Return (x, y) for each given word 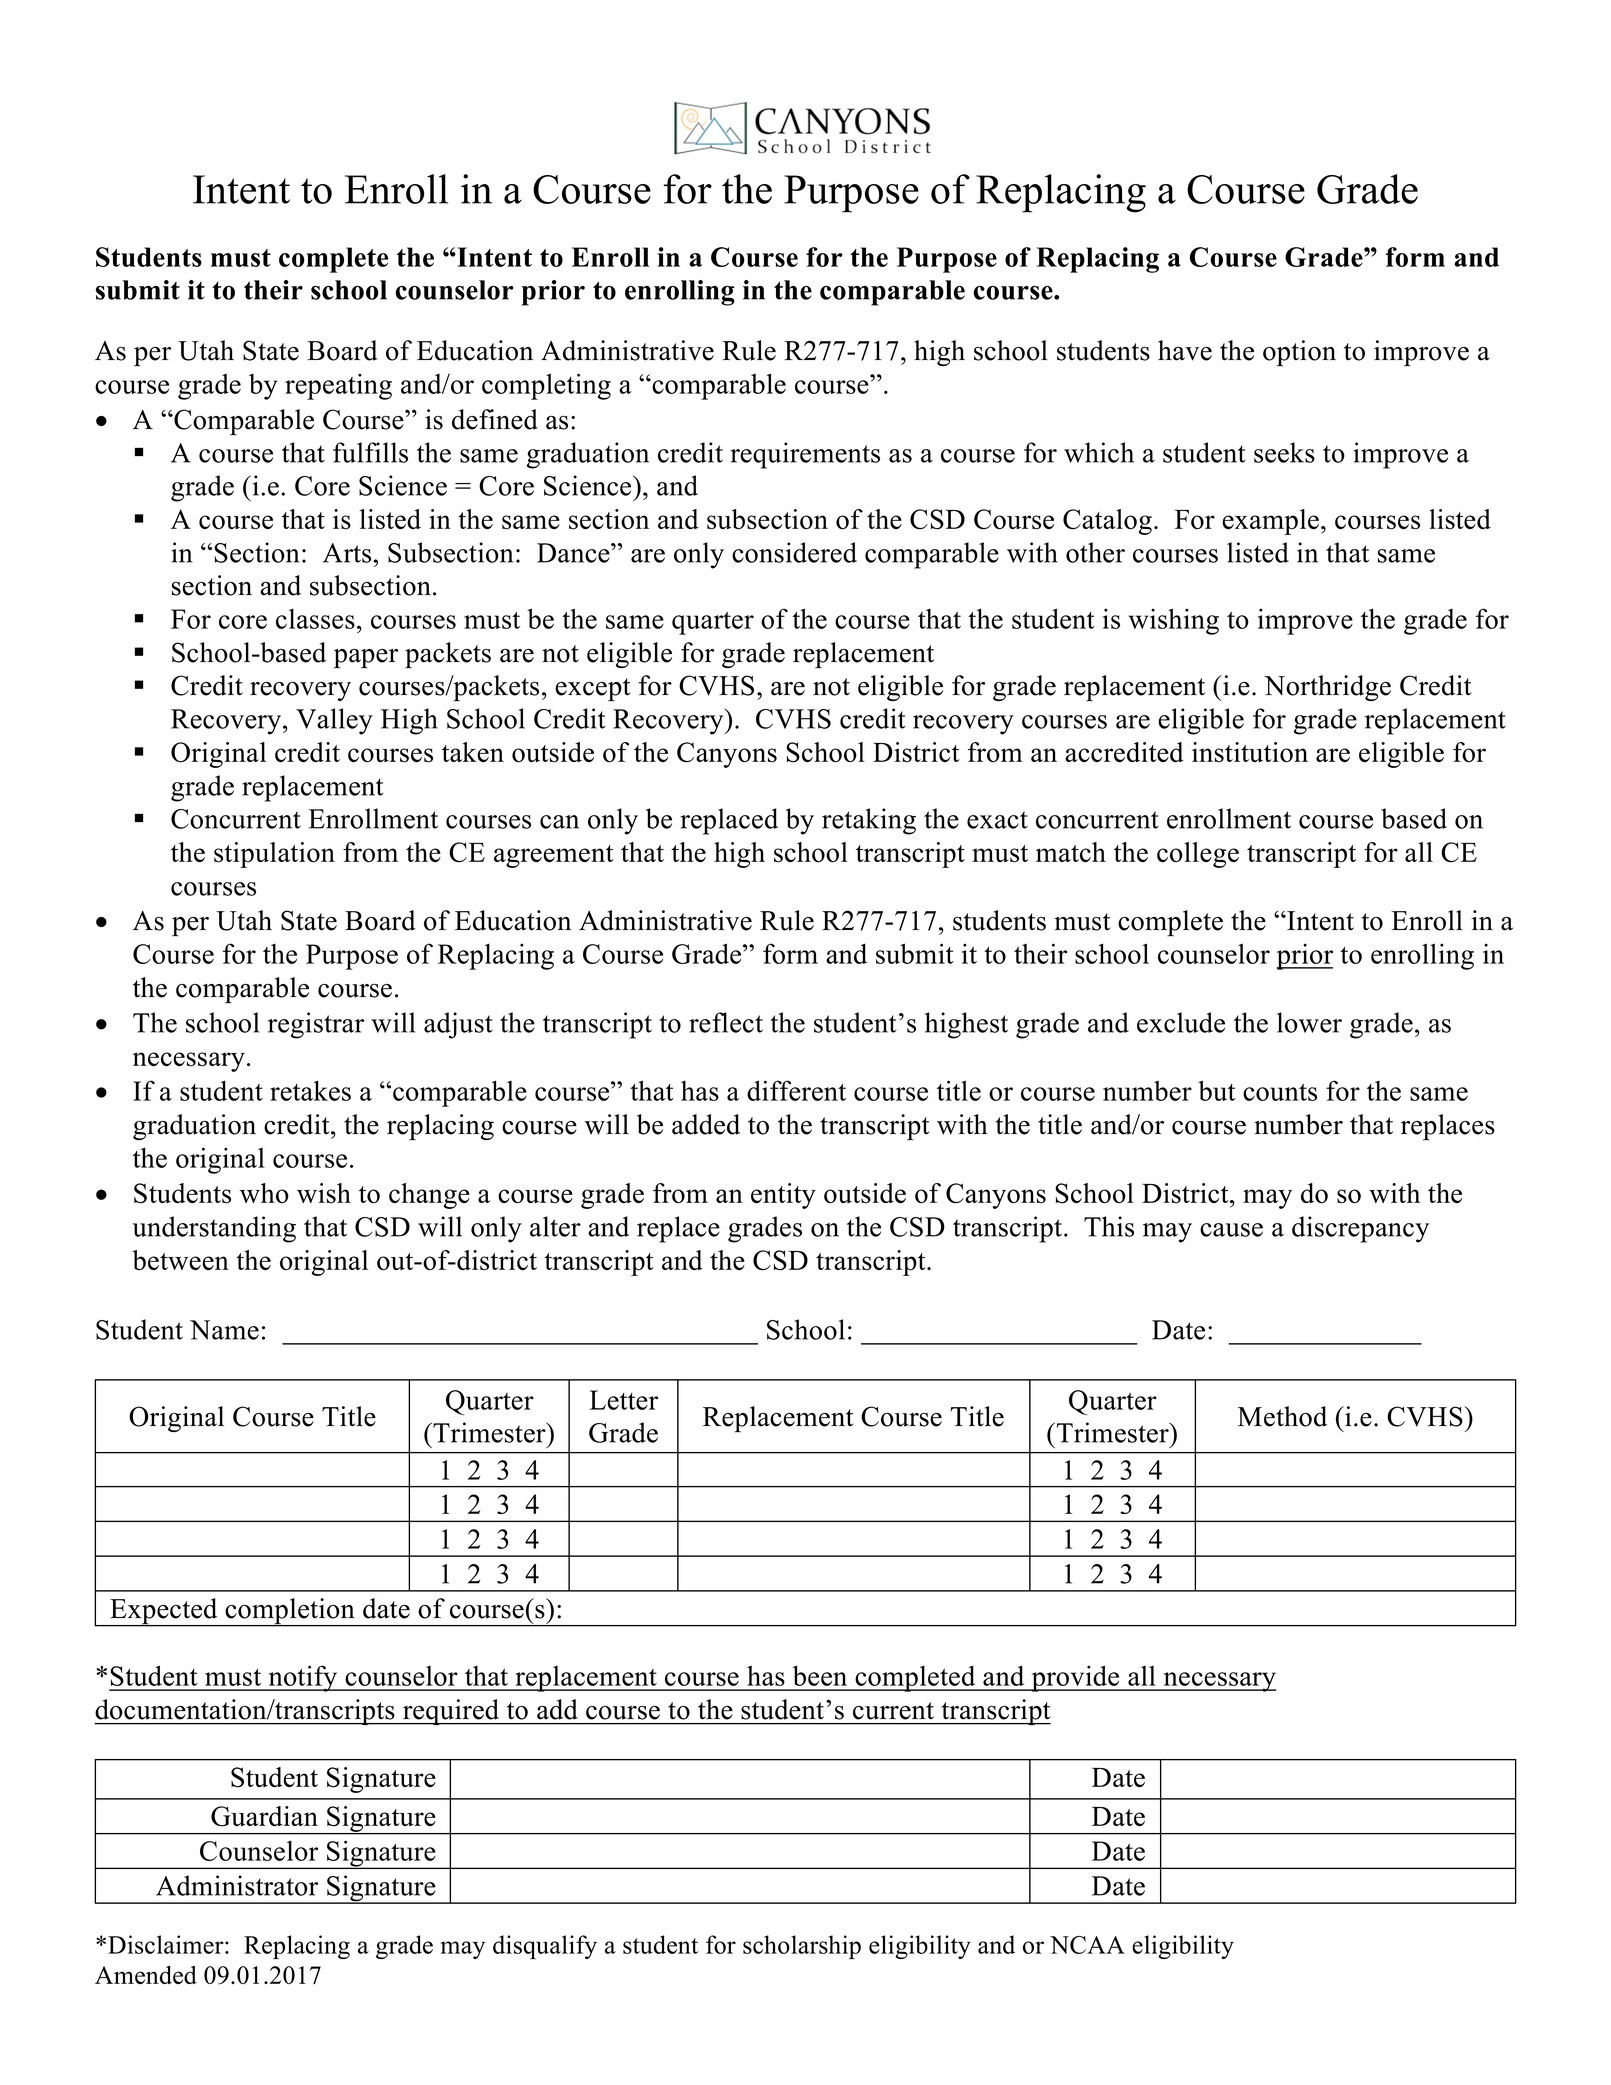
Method (1282, 1416)
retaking (869, 821)
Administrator (237, 1885)
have (1185, 350)
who (264, 1193)
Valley (334, 721)
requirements (805, 455)
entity (783, 1196)
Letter (624, 1400)
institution (1250, 752)
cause (1231, 1230)
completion (290, 1612)
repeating (338, 386)
